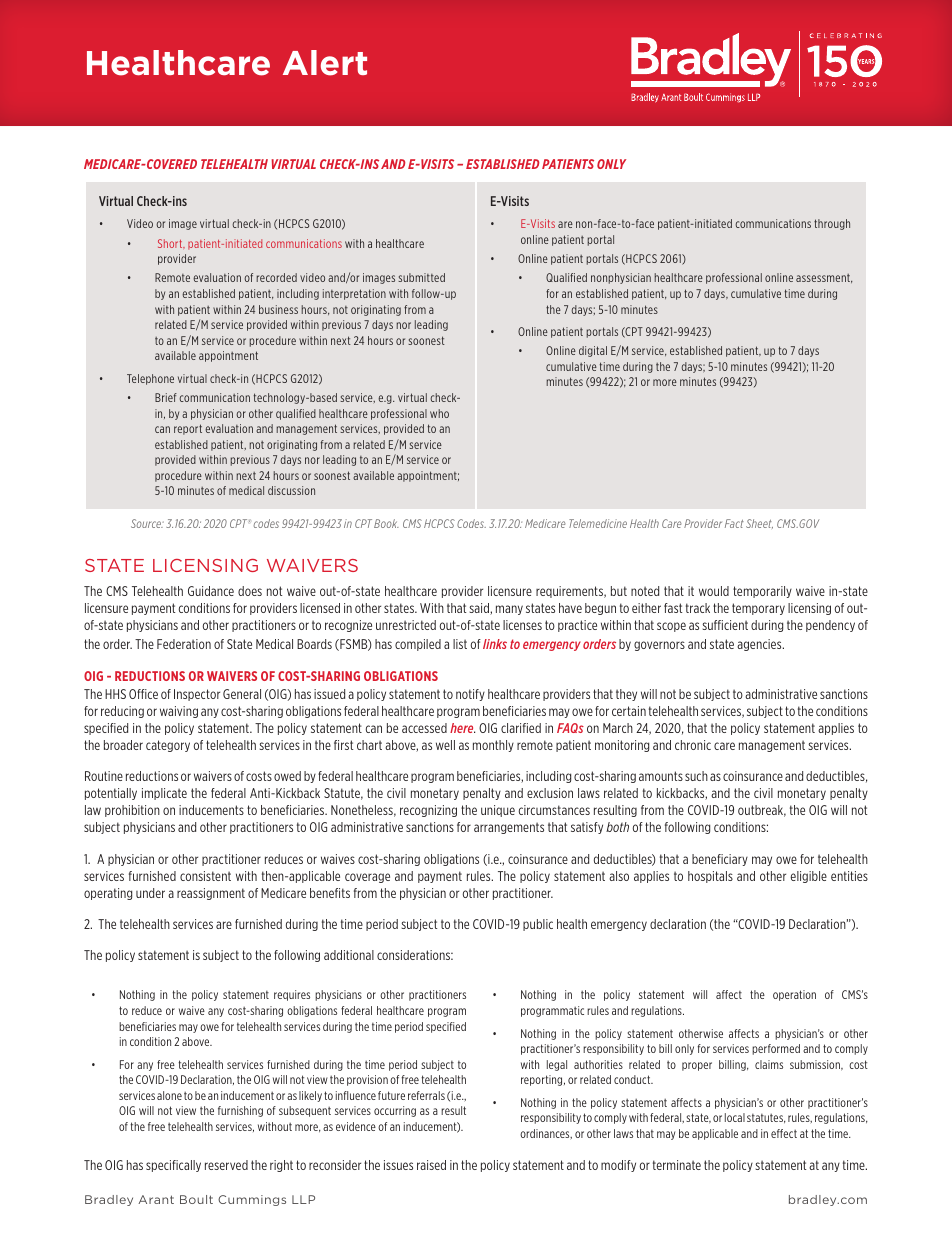 This screenshot has height=1233, width=952. What do you see at coordinates (431, 1165) in the screenshot?
I see `raised` at bounding box center [431, 1165].
